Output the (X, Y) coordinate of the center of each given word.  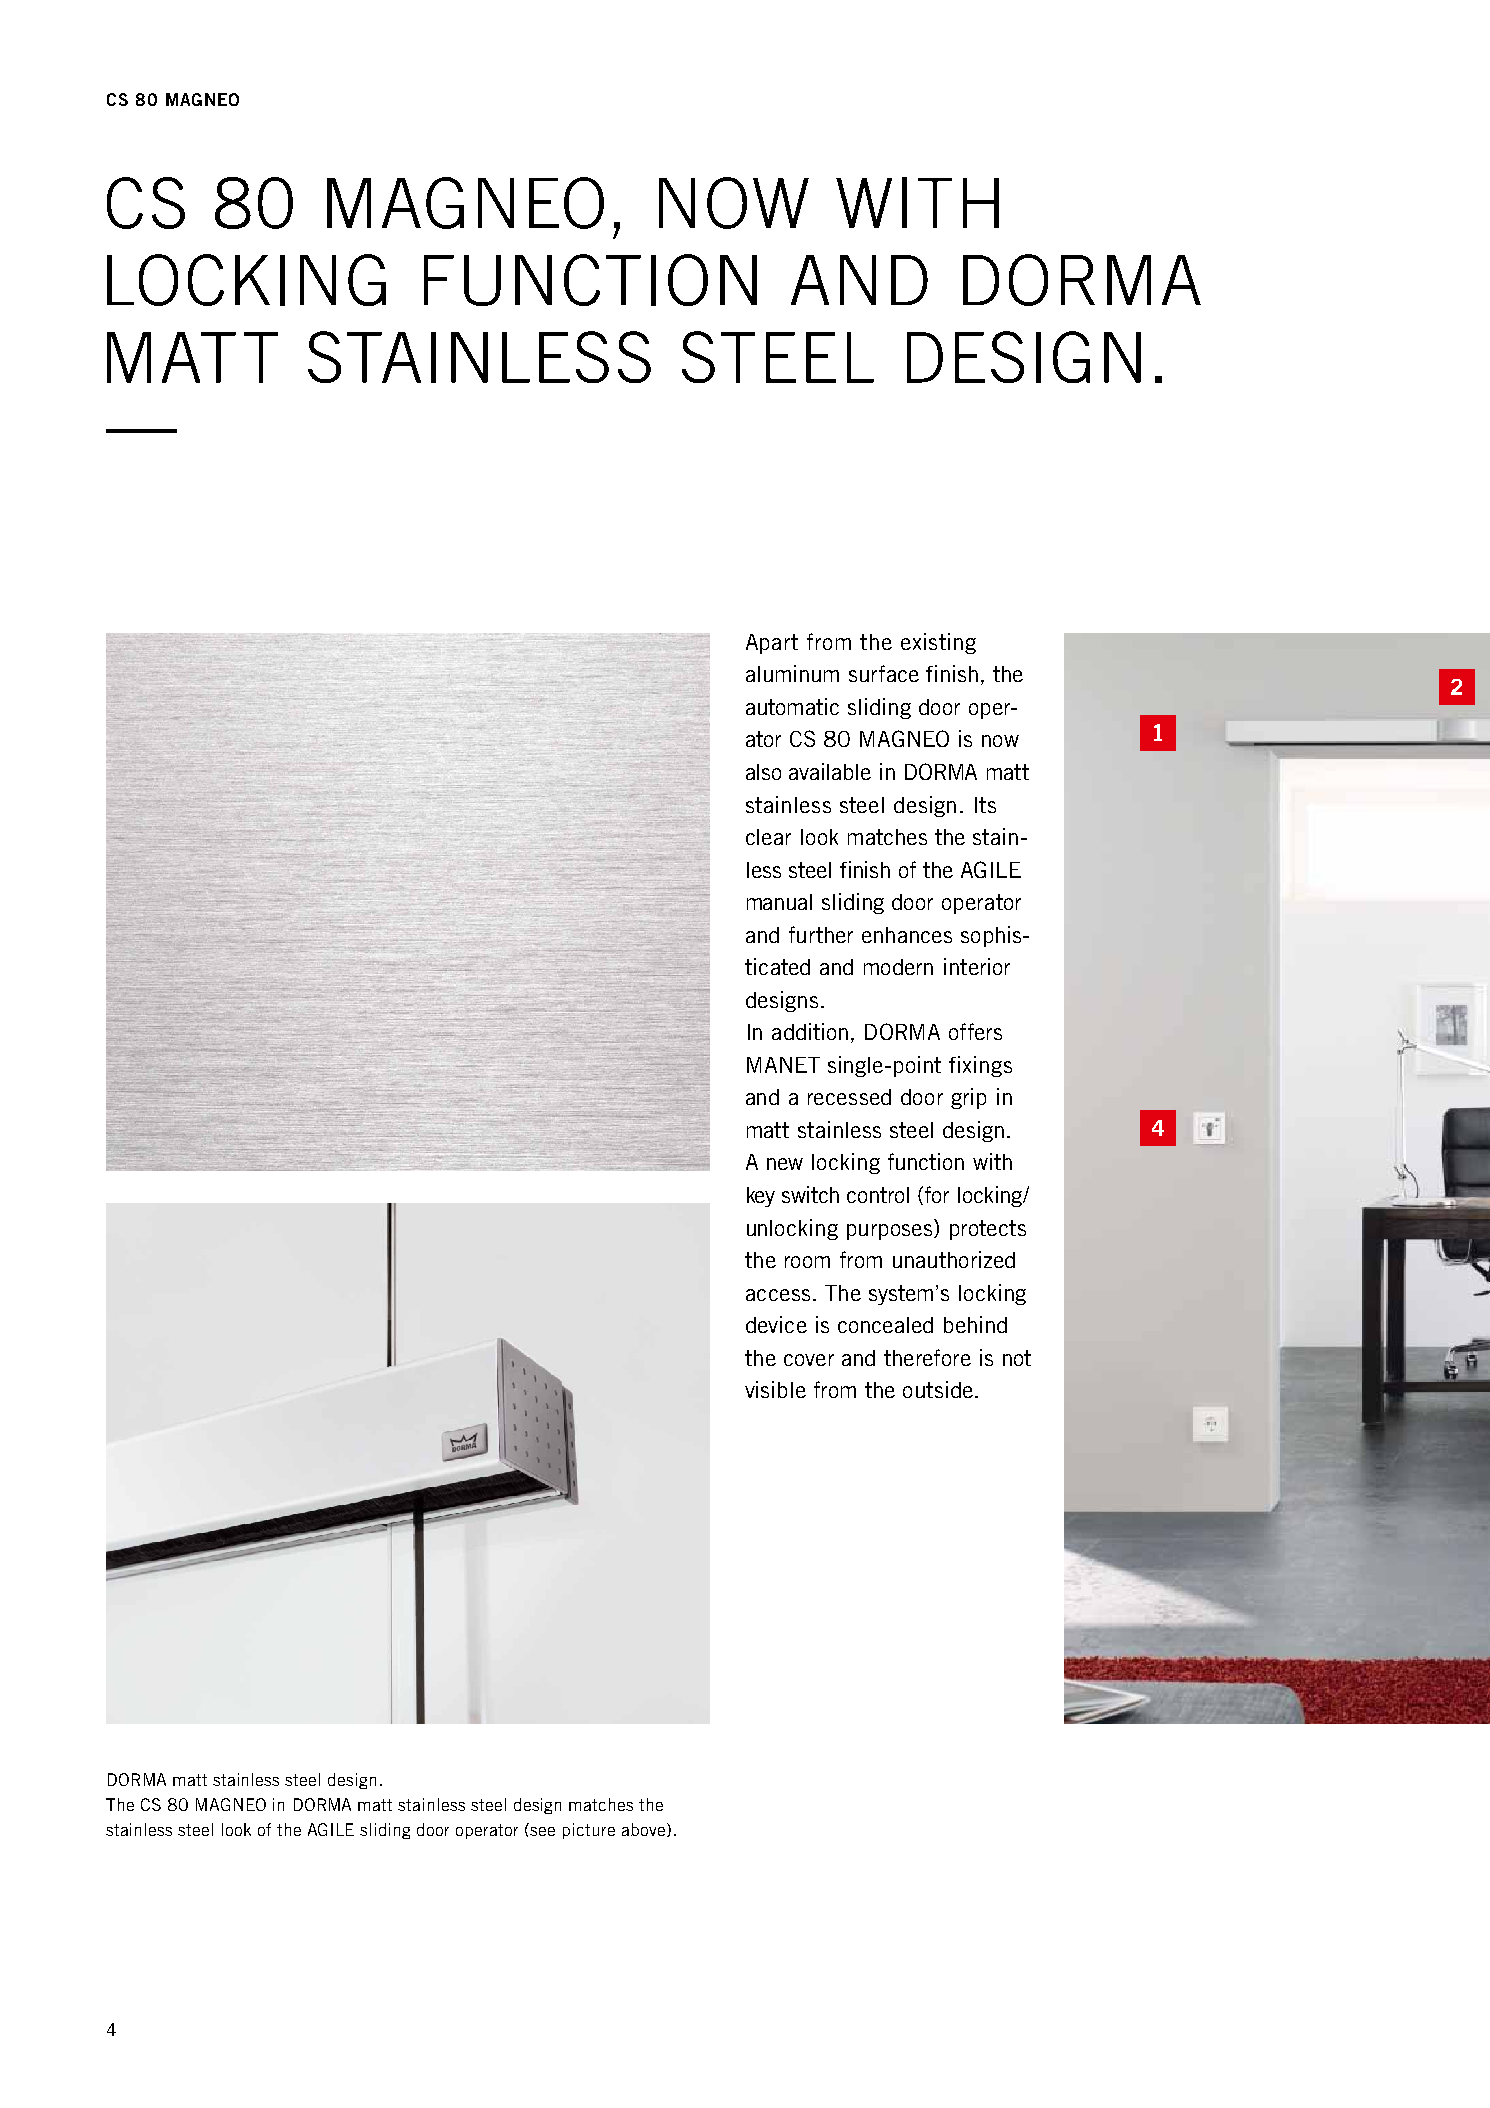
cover (809, 1360)
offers (975, 1031)
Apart (772, 644)
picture (589, 1831)
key (761, 1197)
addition (810, 1031)
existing (938, 643)
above (645, 1830)
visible (775, 1389)
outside (938, 1389)
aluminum (792, 673)
